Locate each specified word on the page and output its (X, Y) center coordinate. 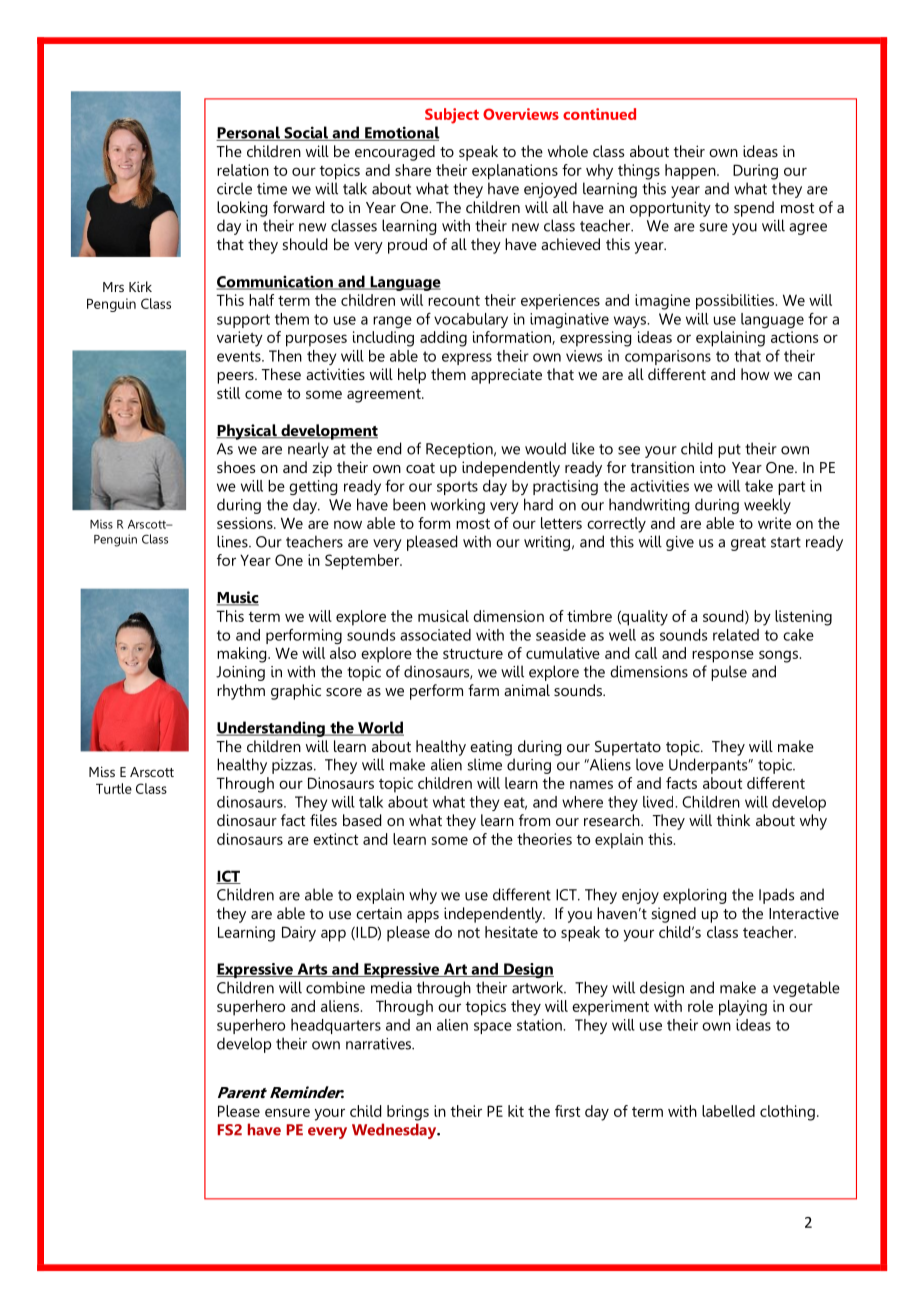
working (458, 506)
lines (233, 541)
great (748, 544)
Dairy (299, 934)
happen (691, 172)
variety (240, 339)
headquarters (336, 1026)
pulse (729, 673)
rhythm (241, 692)
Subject (452, 116)
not (469, 933)
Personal (249, 133)
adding (443, 339)
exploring (694, 896)
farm (483, 690)
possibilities (735, 302)
